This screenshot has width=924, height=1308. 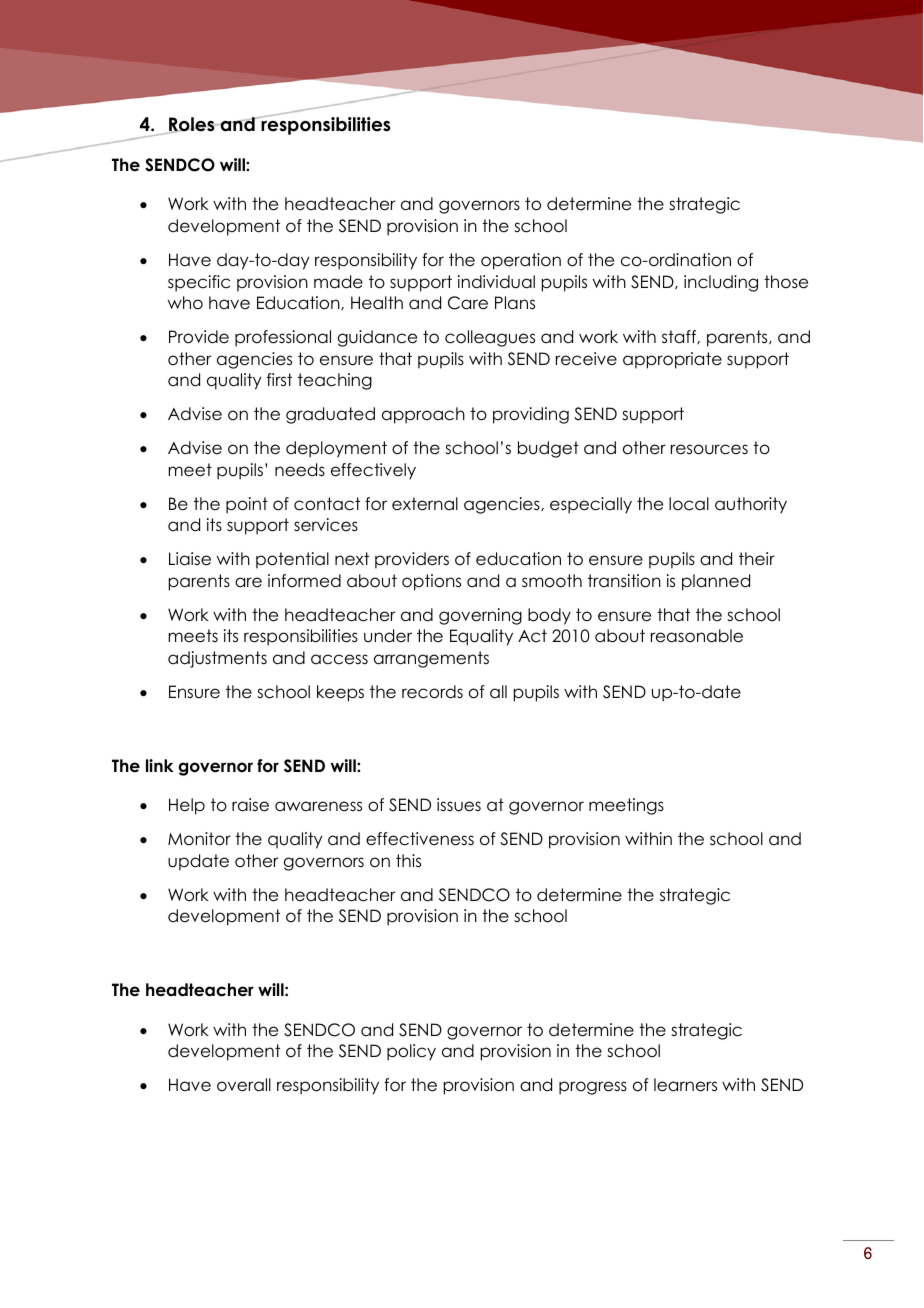 What do you see at coordinates (459, 805) in the screenshot?
I see `issues` at bounding box center [459, 805].
